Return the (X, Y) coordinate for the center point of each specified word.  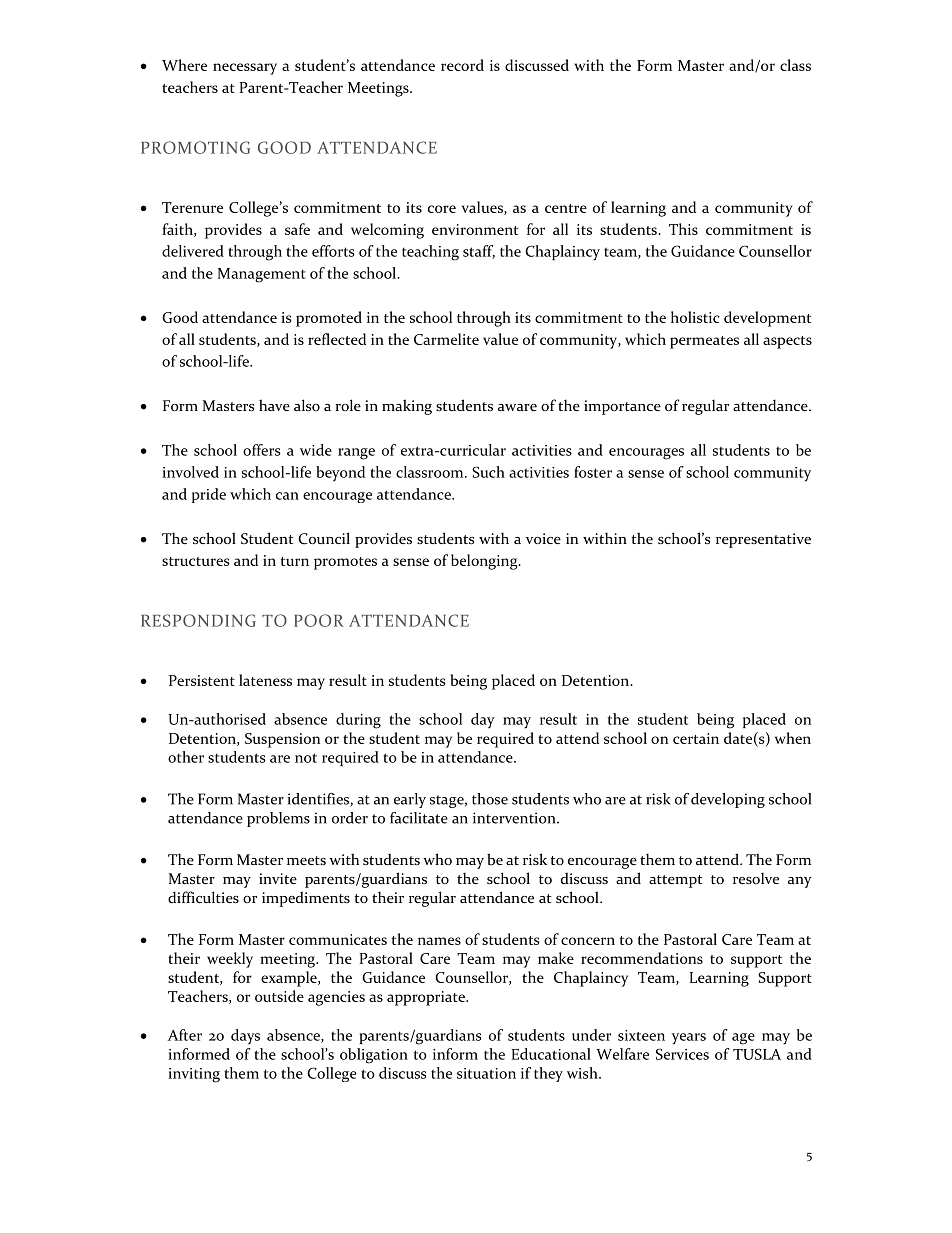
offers (262, 450)
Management (262, 275)
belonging (485, 562)
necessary (245, 69)
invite (278, 878)
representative (763, 540)
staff (479, 252)
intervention (515, 818)
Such (488, 472)
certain (696, 738)
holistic (695, 317)
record (462, 65)
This (683, 229)
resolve (756, 878)
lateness (265, 680)
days (245, 1037)
